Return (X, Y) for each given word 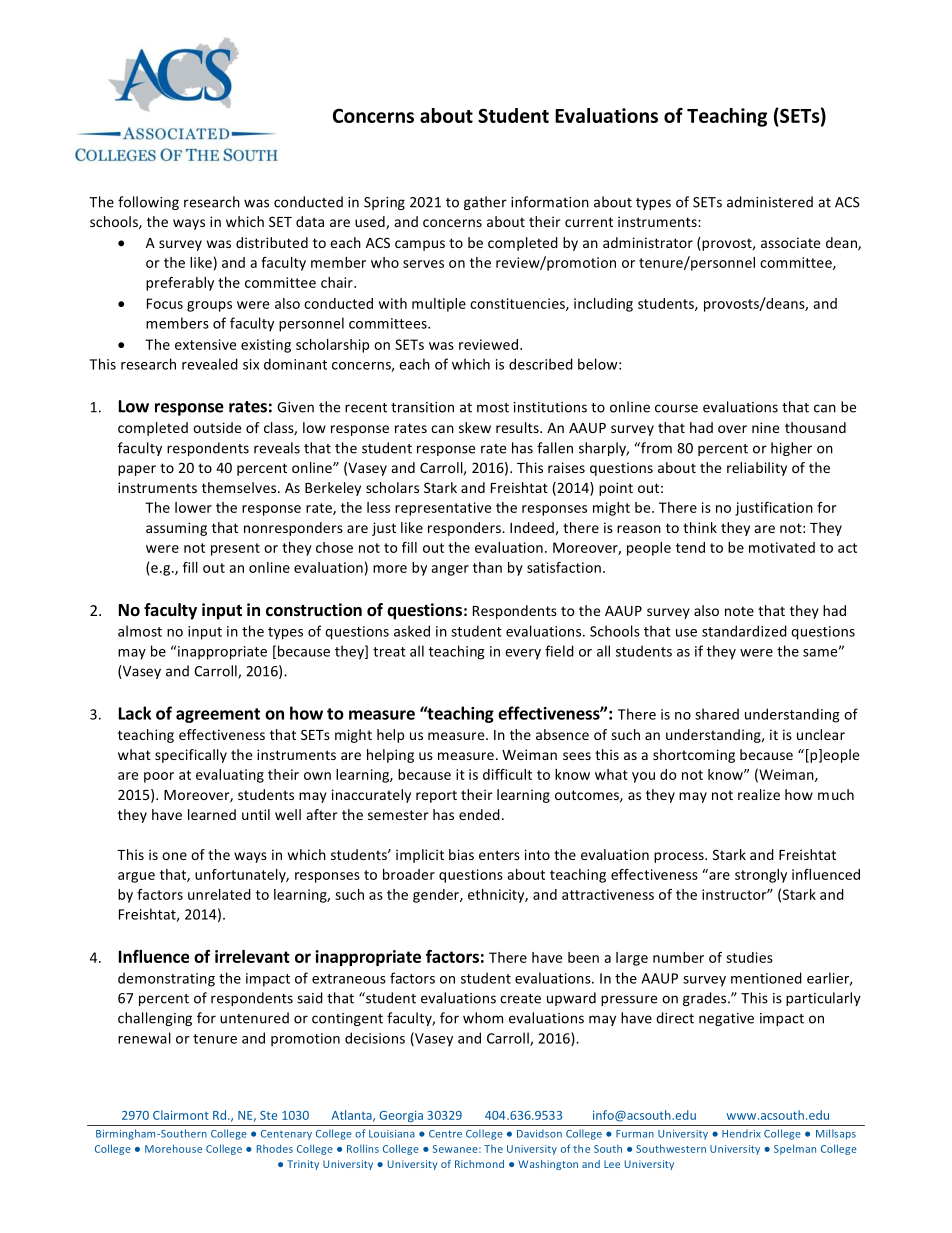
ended (479, 814)
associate (790, 242)
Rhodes (275, 1148)
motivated (782, 547)
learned (212, 814)
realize (759, 794)
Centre (445, 1134)
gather (485, 203)
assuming (176, 529)
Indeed (532, 527)
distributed (272, 242)
